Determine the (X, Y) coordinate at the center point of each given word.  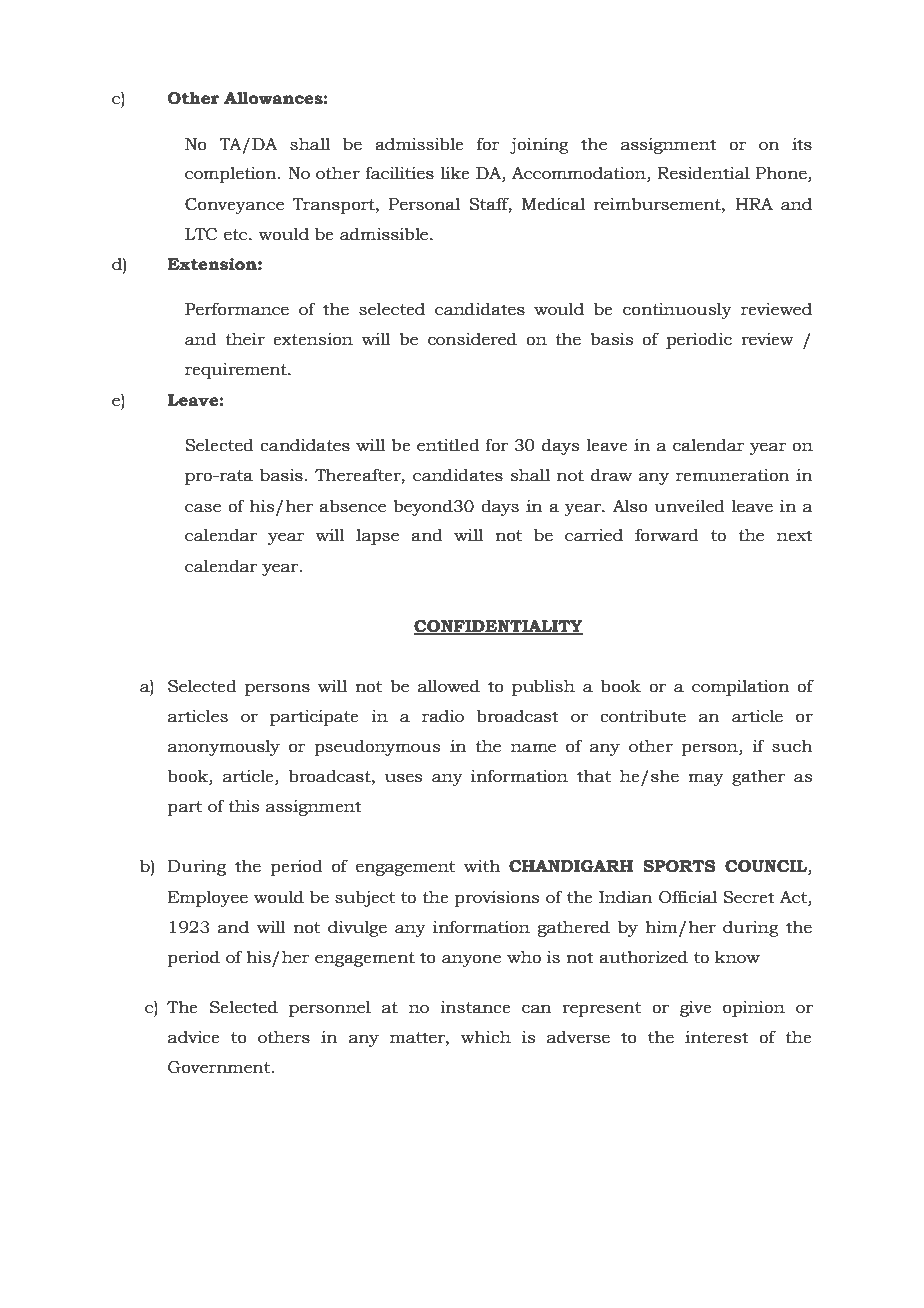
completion (232, 174)
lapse (377, 536)
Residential (703, 173)
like (455, 173)
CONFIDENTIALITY (498, 627)
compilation (740, 687)
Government (220, 1067)
